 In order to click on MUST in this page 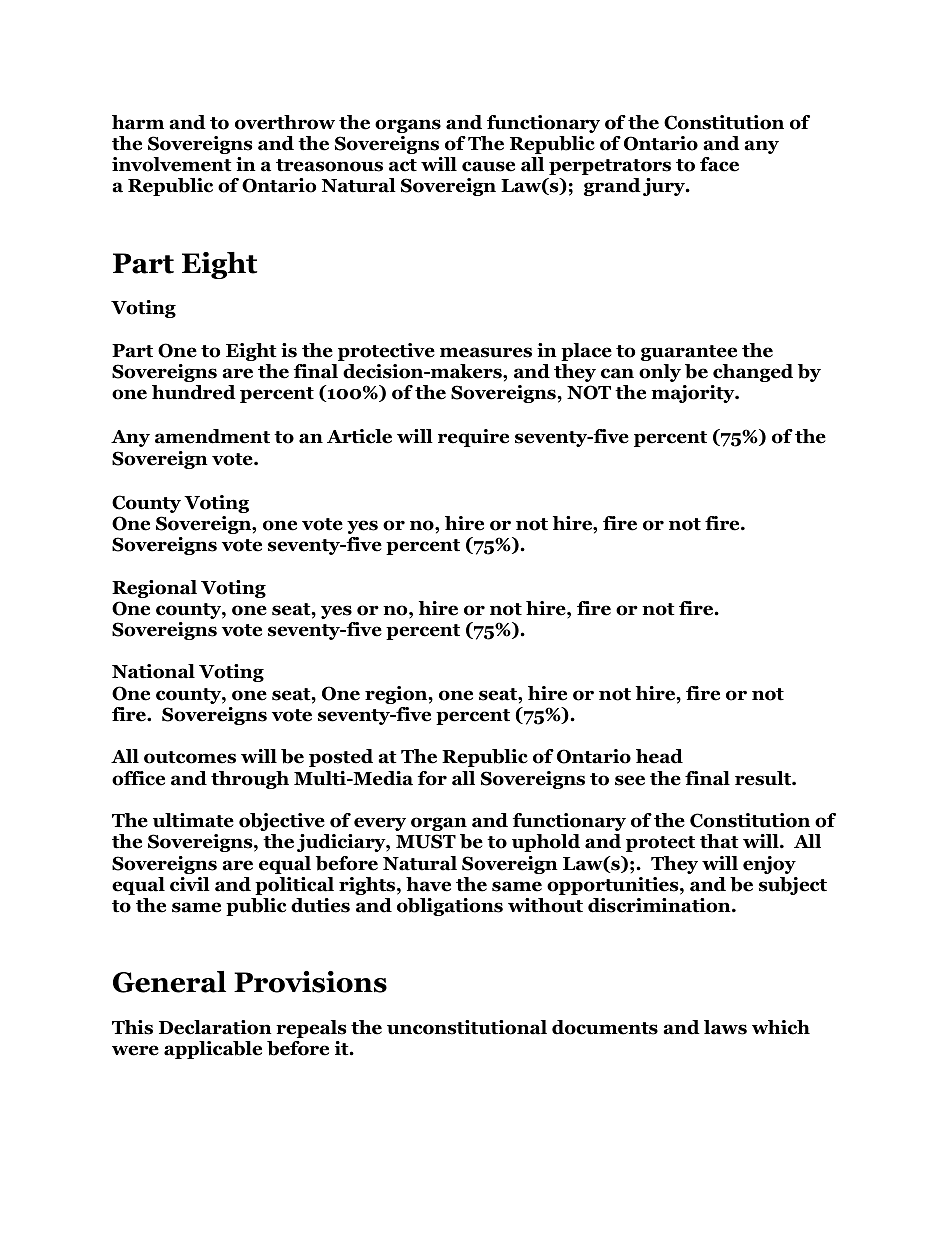, I will do `click(426, 841)`.
